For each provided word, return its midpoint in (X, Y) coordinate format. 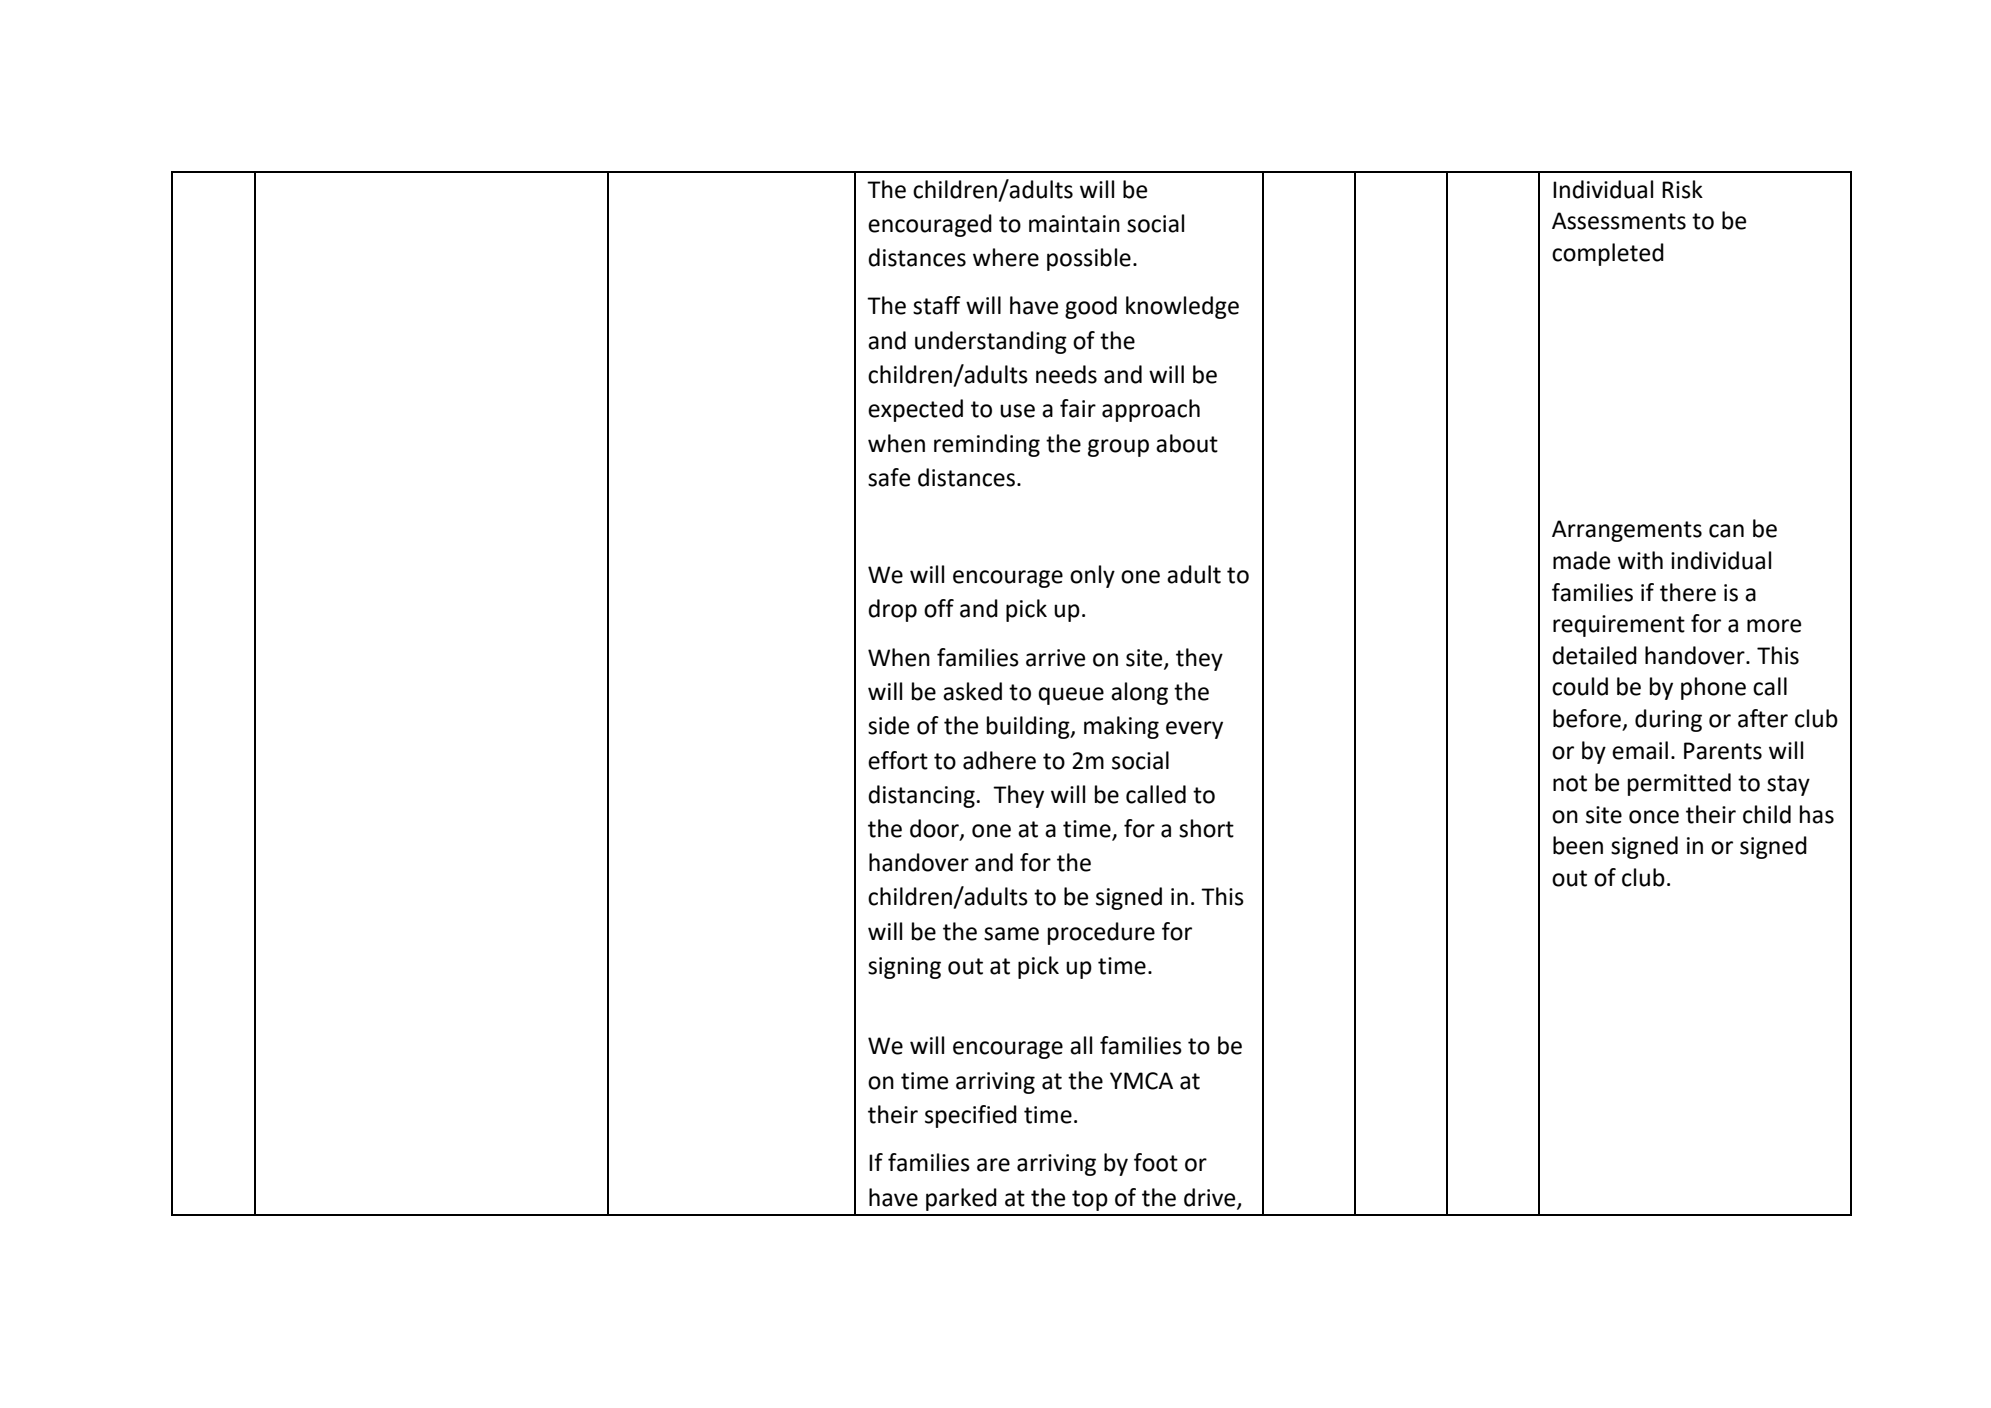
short (1206, 828)
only (1092, 576)
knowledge (1182, 307)
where (1006, 257)
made (1581, 560)
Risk (1682, 189)
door (935, 829)
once (1654, 817)
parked (961, 1199)
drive (1211, 1198)
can (1726, 531)
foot (1156, 1162)
